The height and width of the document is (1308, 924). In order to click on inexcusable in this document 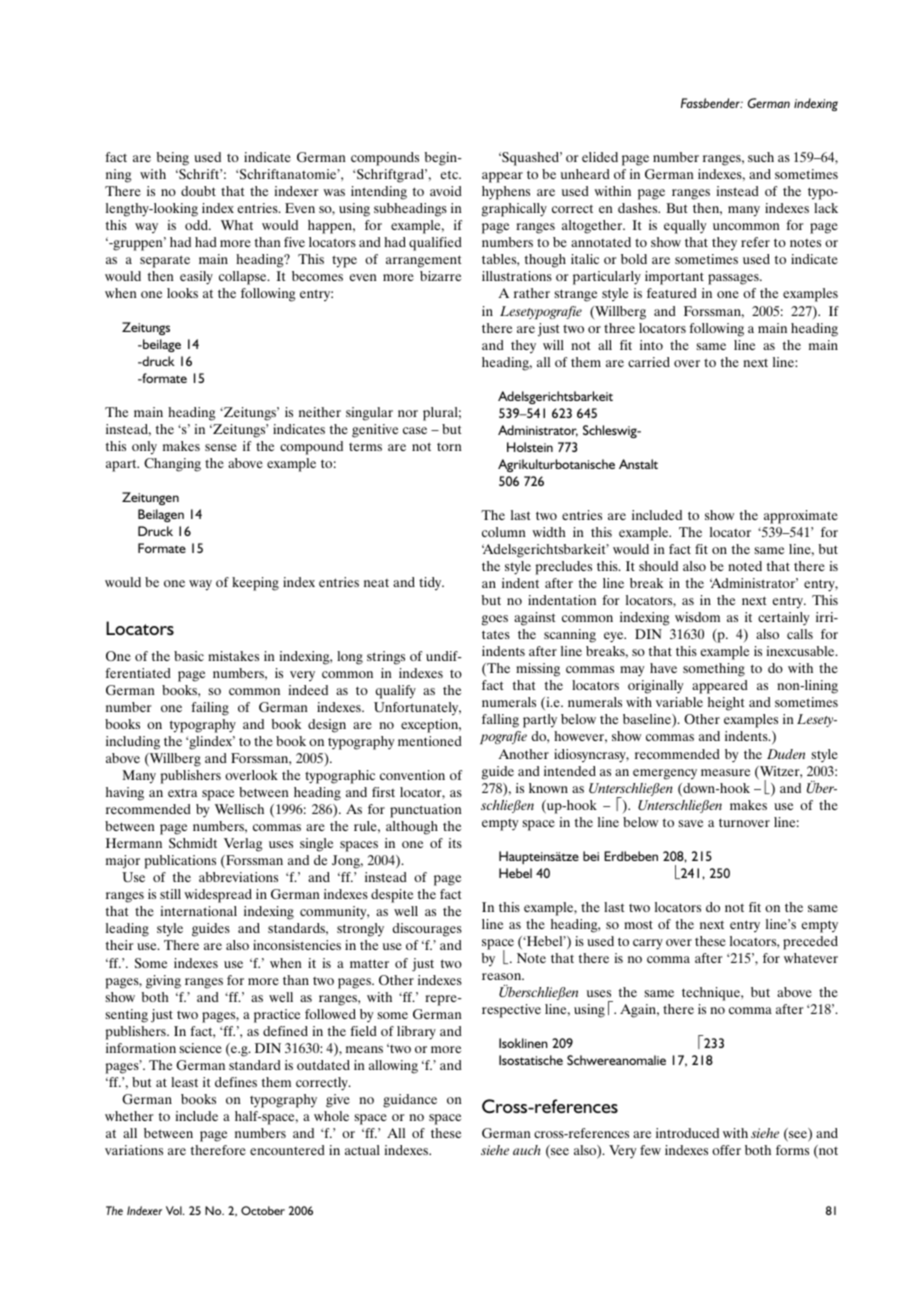, I will do `click(801, 651)`.
